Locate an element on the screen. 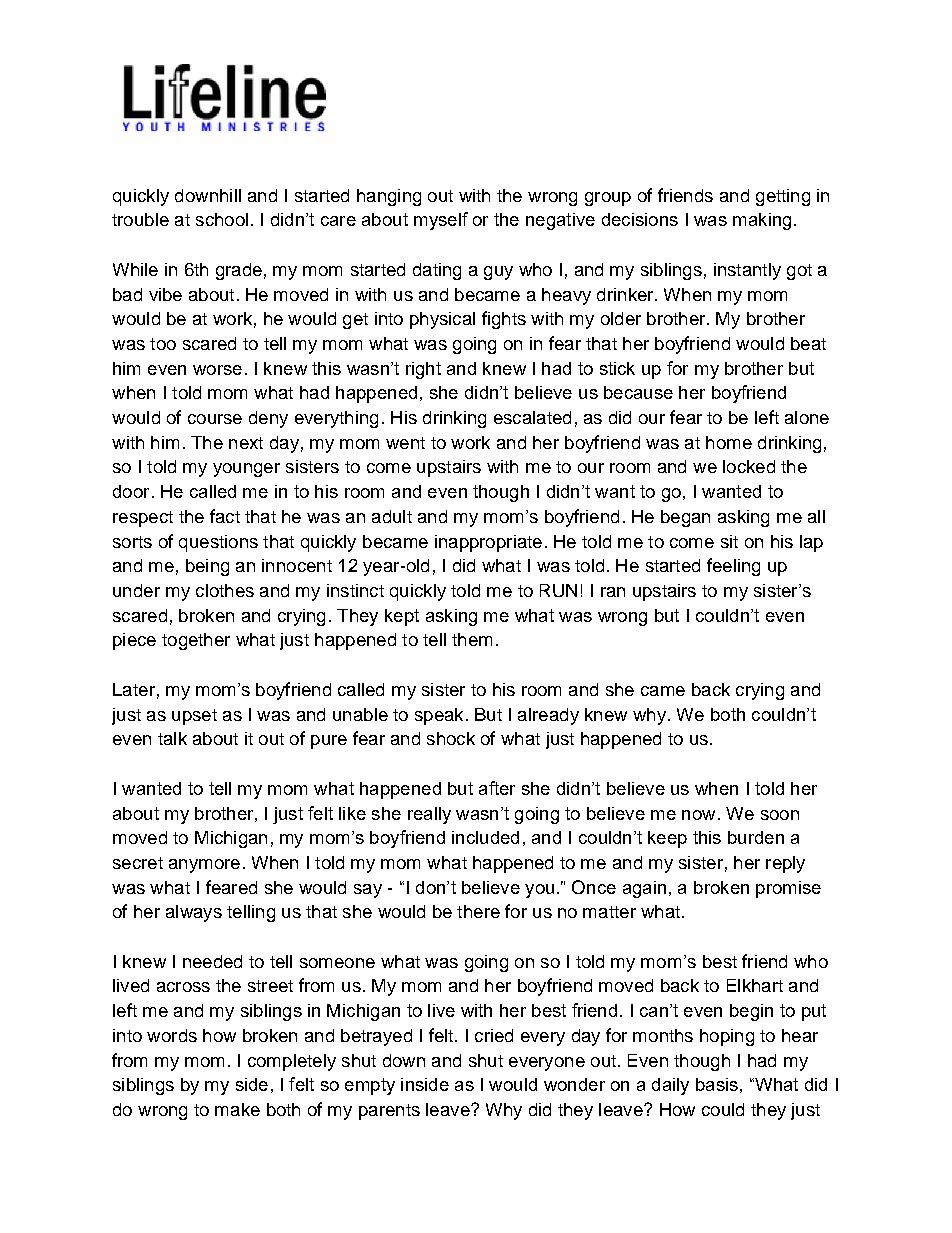 The image size is (952, 1233). myself is located at coordinates (441, 221).
